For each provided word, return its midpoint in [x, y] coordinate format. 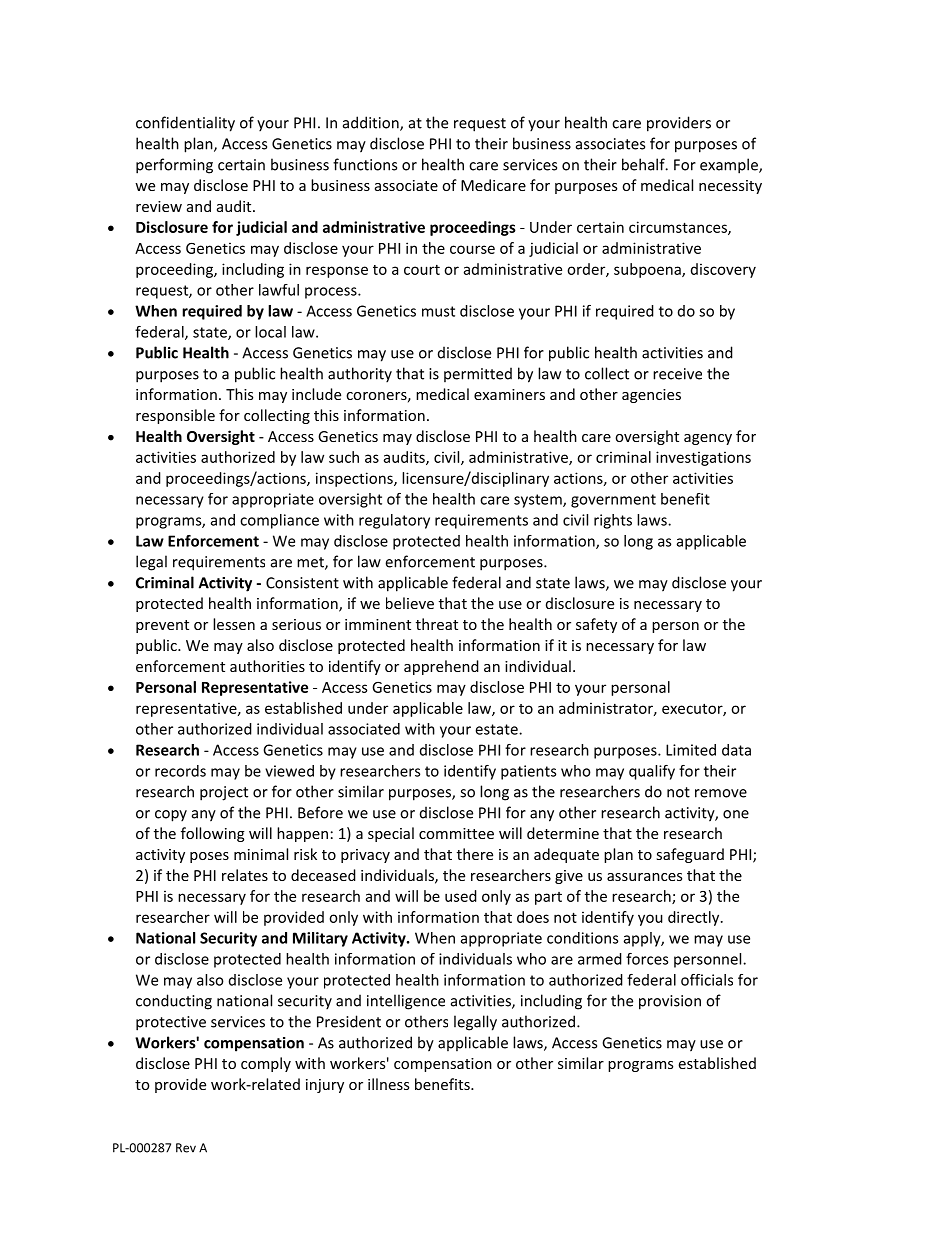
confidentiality [185, 124]
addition [372, 123]
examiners [509, 394]
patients [528, 772]
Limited [691, 750]
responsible [175, 416]
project [224, 793]
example [730, 166]
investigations [703, 458]
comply [266, 1064]
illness [388, 1084]
